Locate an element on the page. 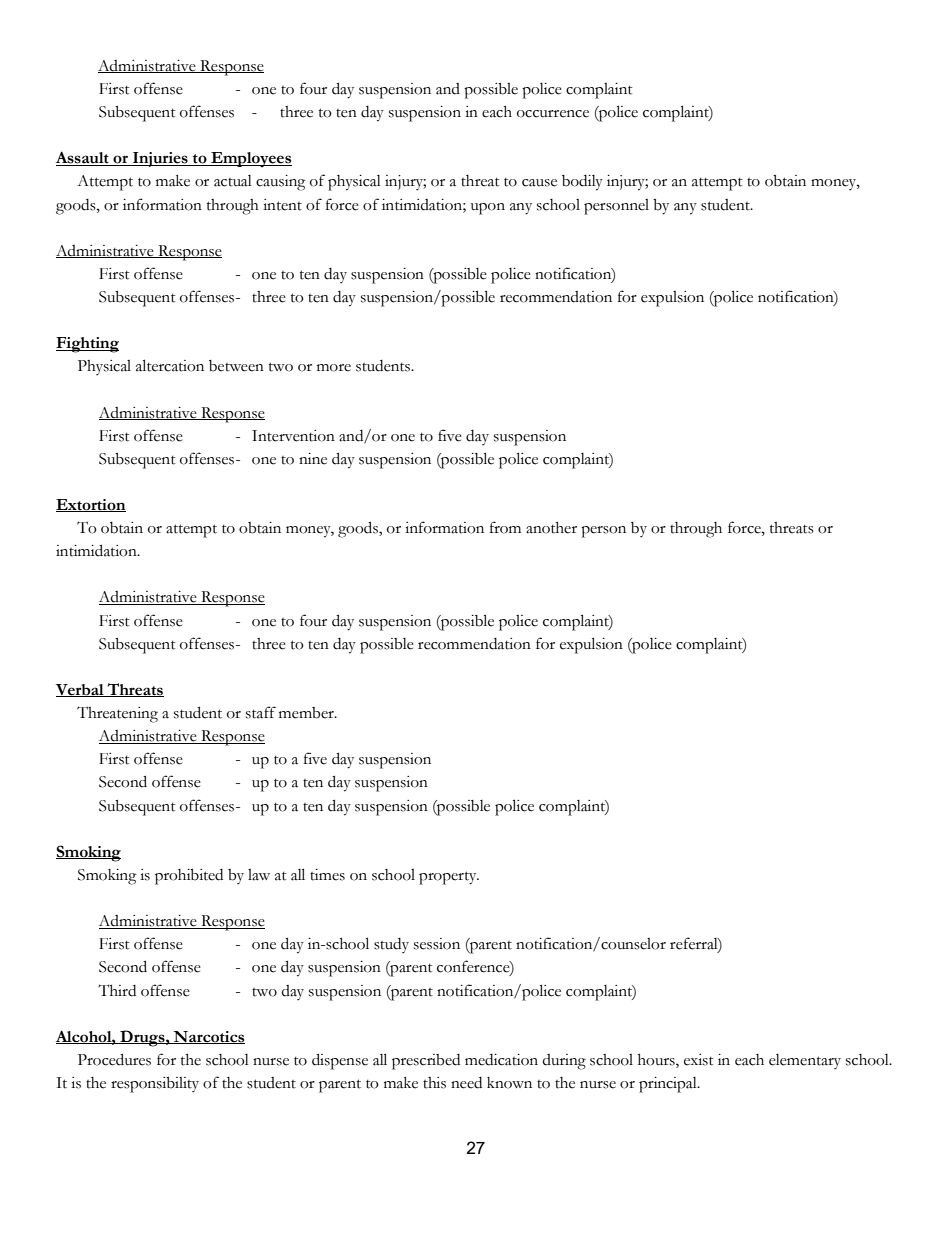  Injuries is located at coordinates (160, 159).
